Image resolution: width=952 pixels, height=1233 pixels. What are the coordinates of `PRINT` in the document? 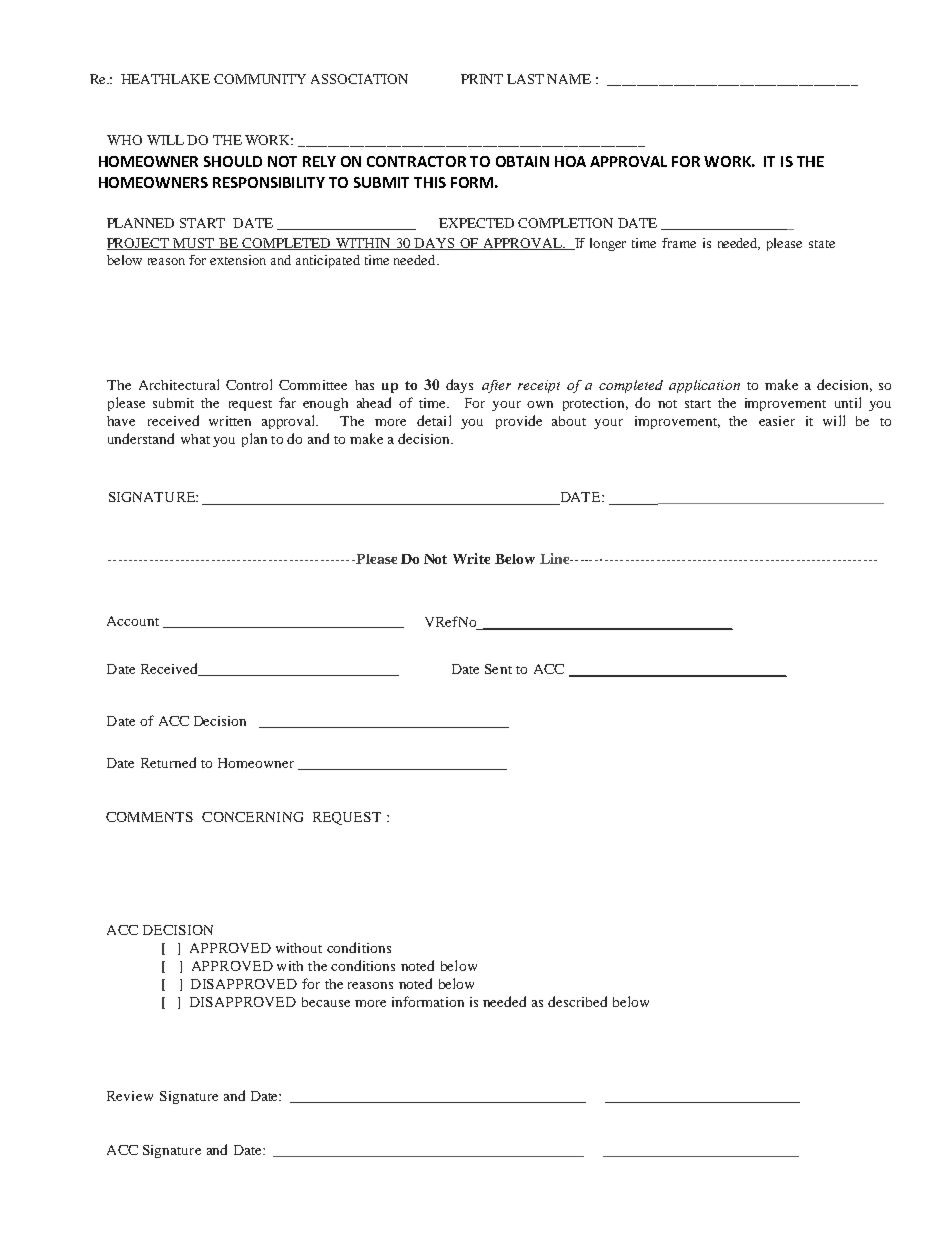 It's located at (482, 79).
